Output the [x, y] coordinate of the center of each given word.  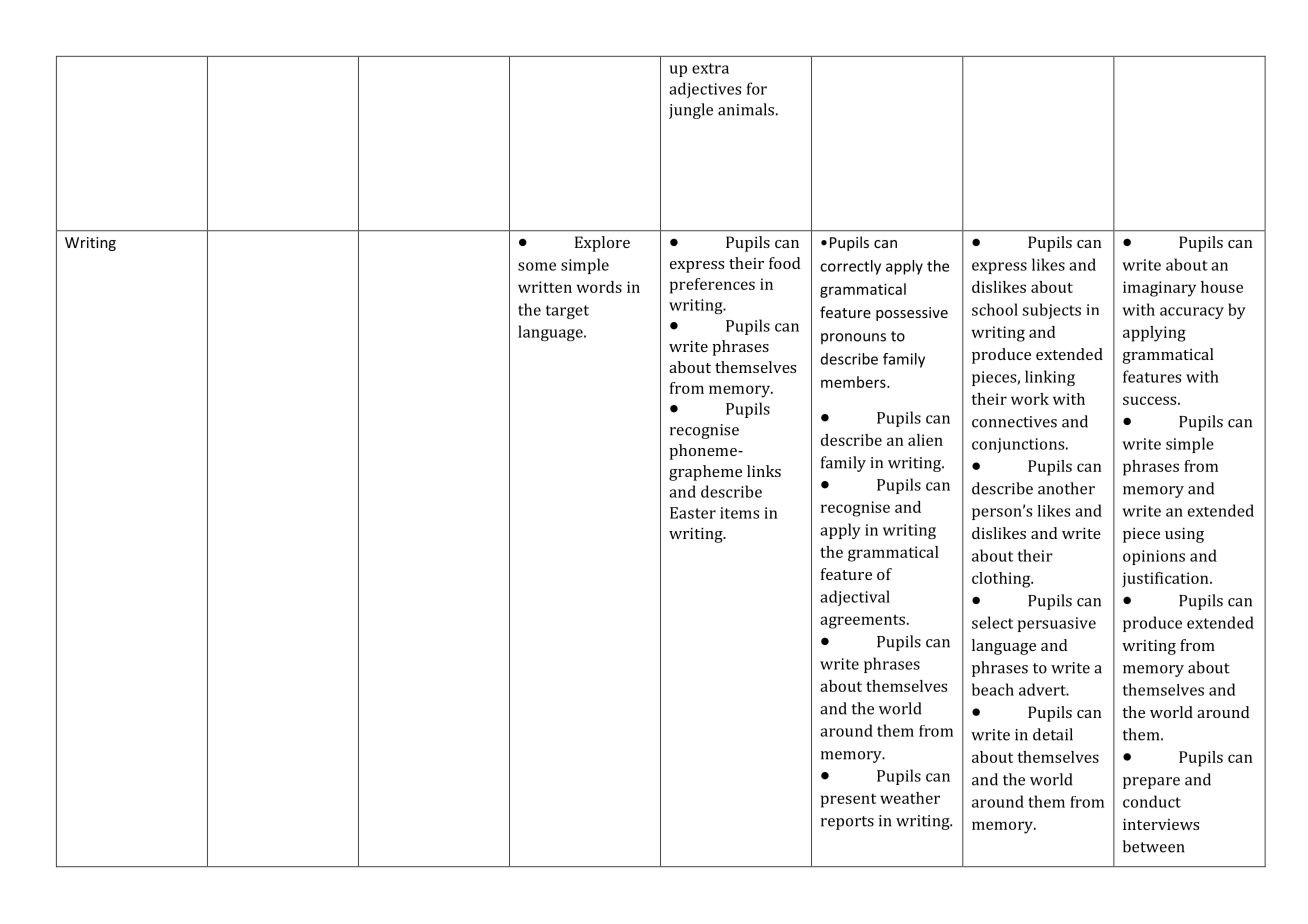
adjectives [705, 90]
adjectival [855, 598]
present [848, 801]
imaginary [1159, 289]
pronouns [853, 338]
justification [1166, 579]
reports [847, 823]
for [757, 88]
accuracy [1192, 313]
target [567, 312]
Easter [693, 513]
